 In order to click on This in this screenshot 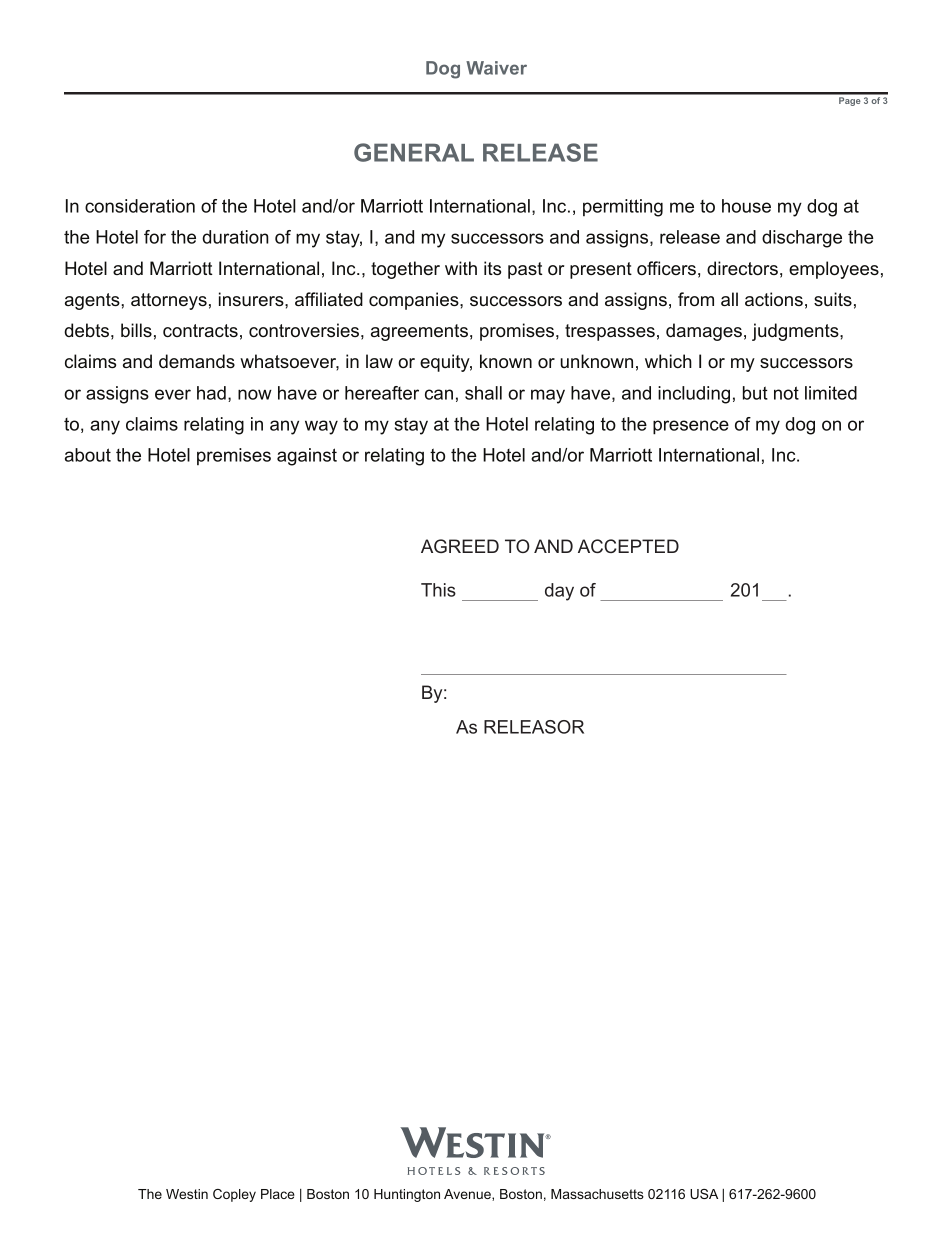, I will do `click(438, 590)`.
